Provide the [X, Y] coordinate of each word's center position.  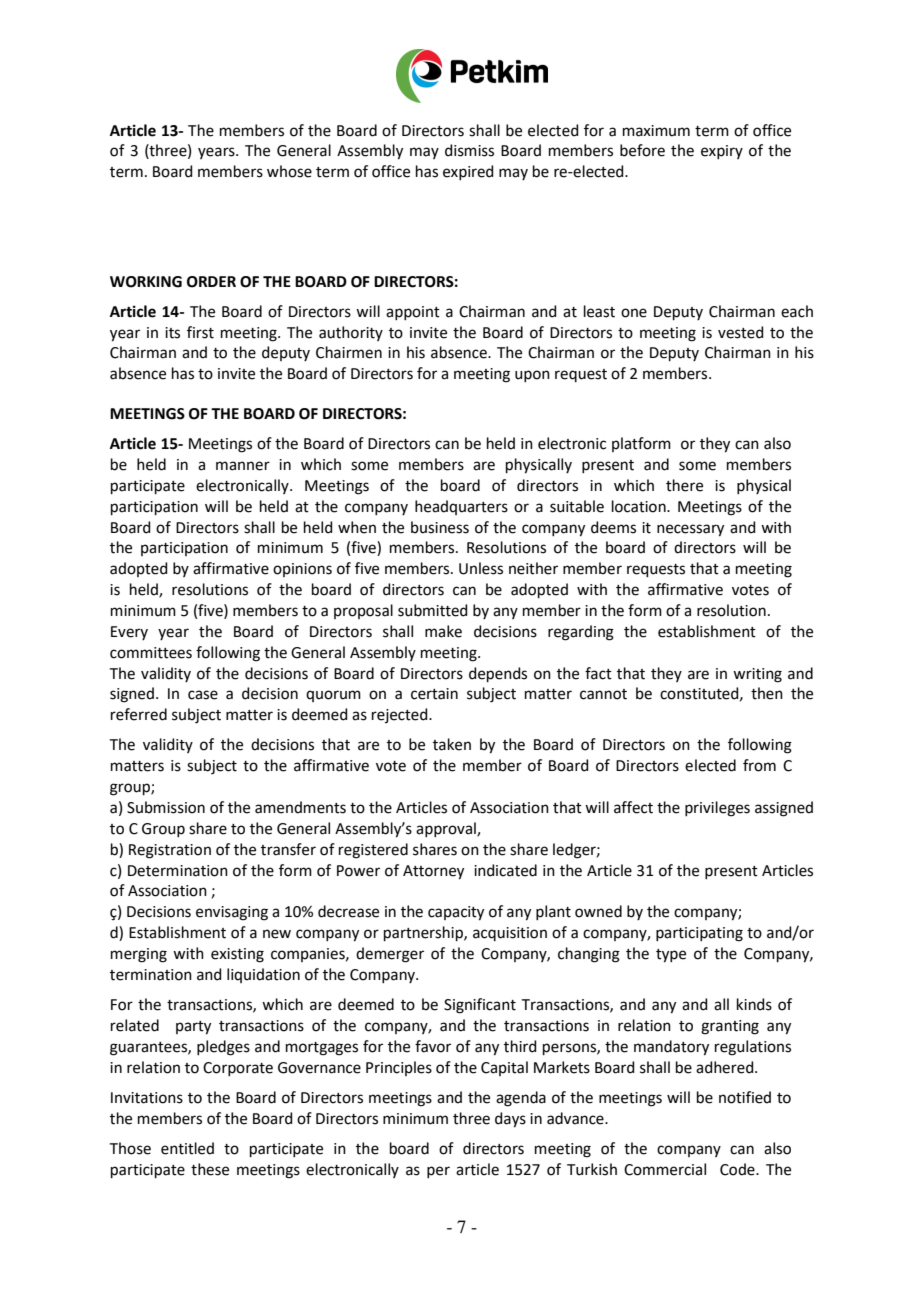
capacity [456, 913]
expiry [722, 152]
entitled [187, 1148]
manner [243, 466]
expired [468, 172]
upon [532, 376]
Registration [170, 851]
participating [699, 934]
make [443, 631]
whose [289, 171]
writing [757, 675]
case [203, 695]
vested [741, 332]
